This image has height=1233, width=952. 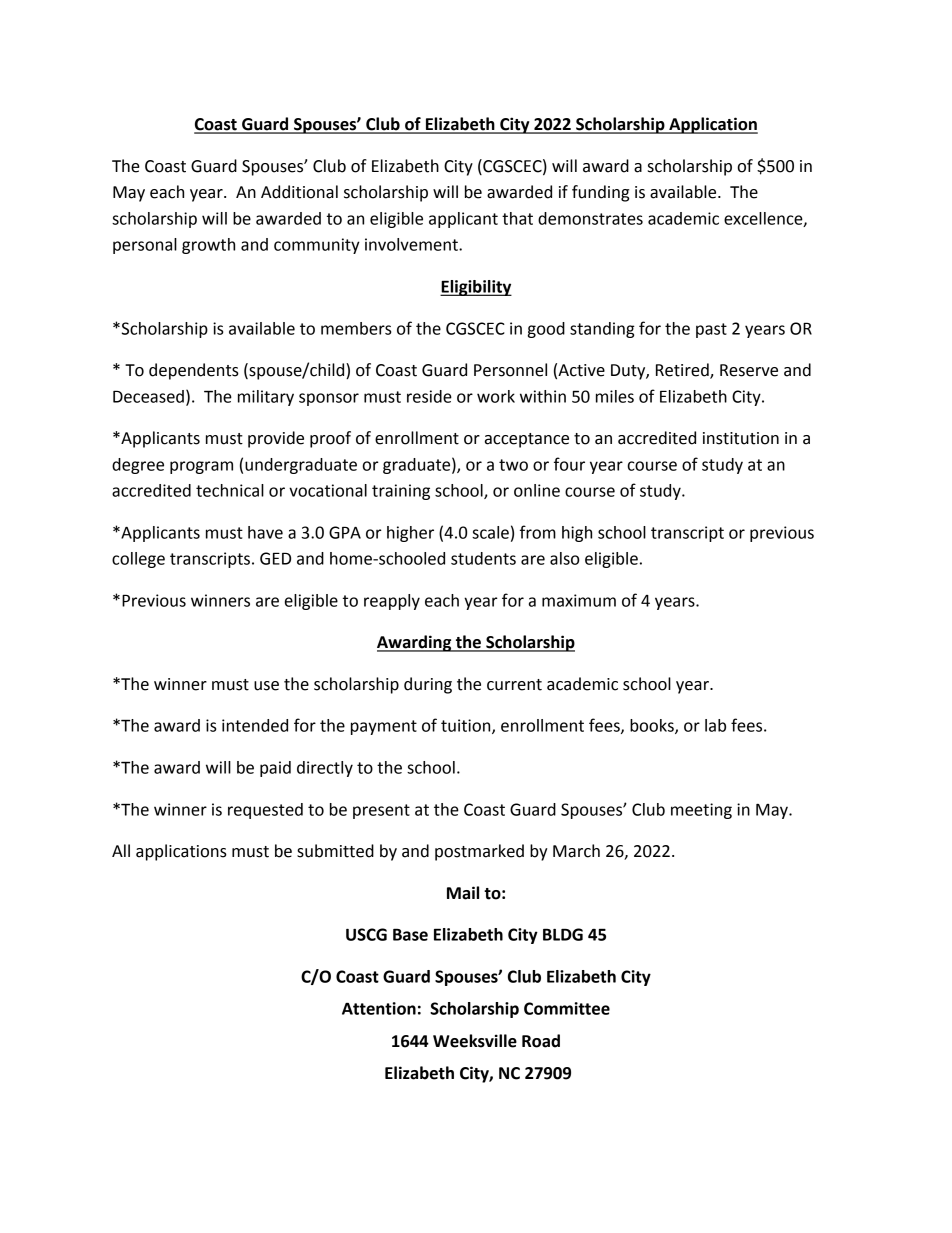 What do you see at coordinates (600, 193) in the image?
I see `funding` at bounding box center [600, 193].
